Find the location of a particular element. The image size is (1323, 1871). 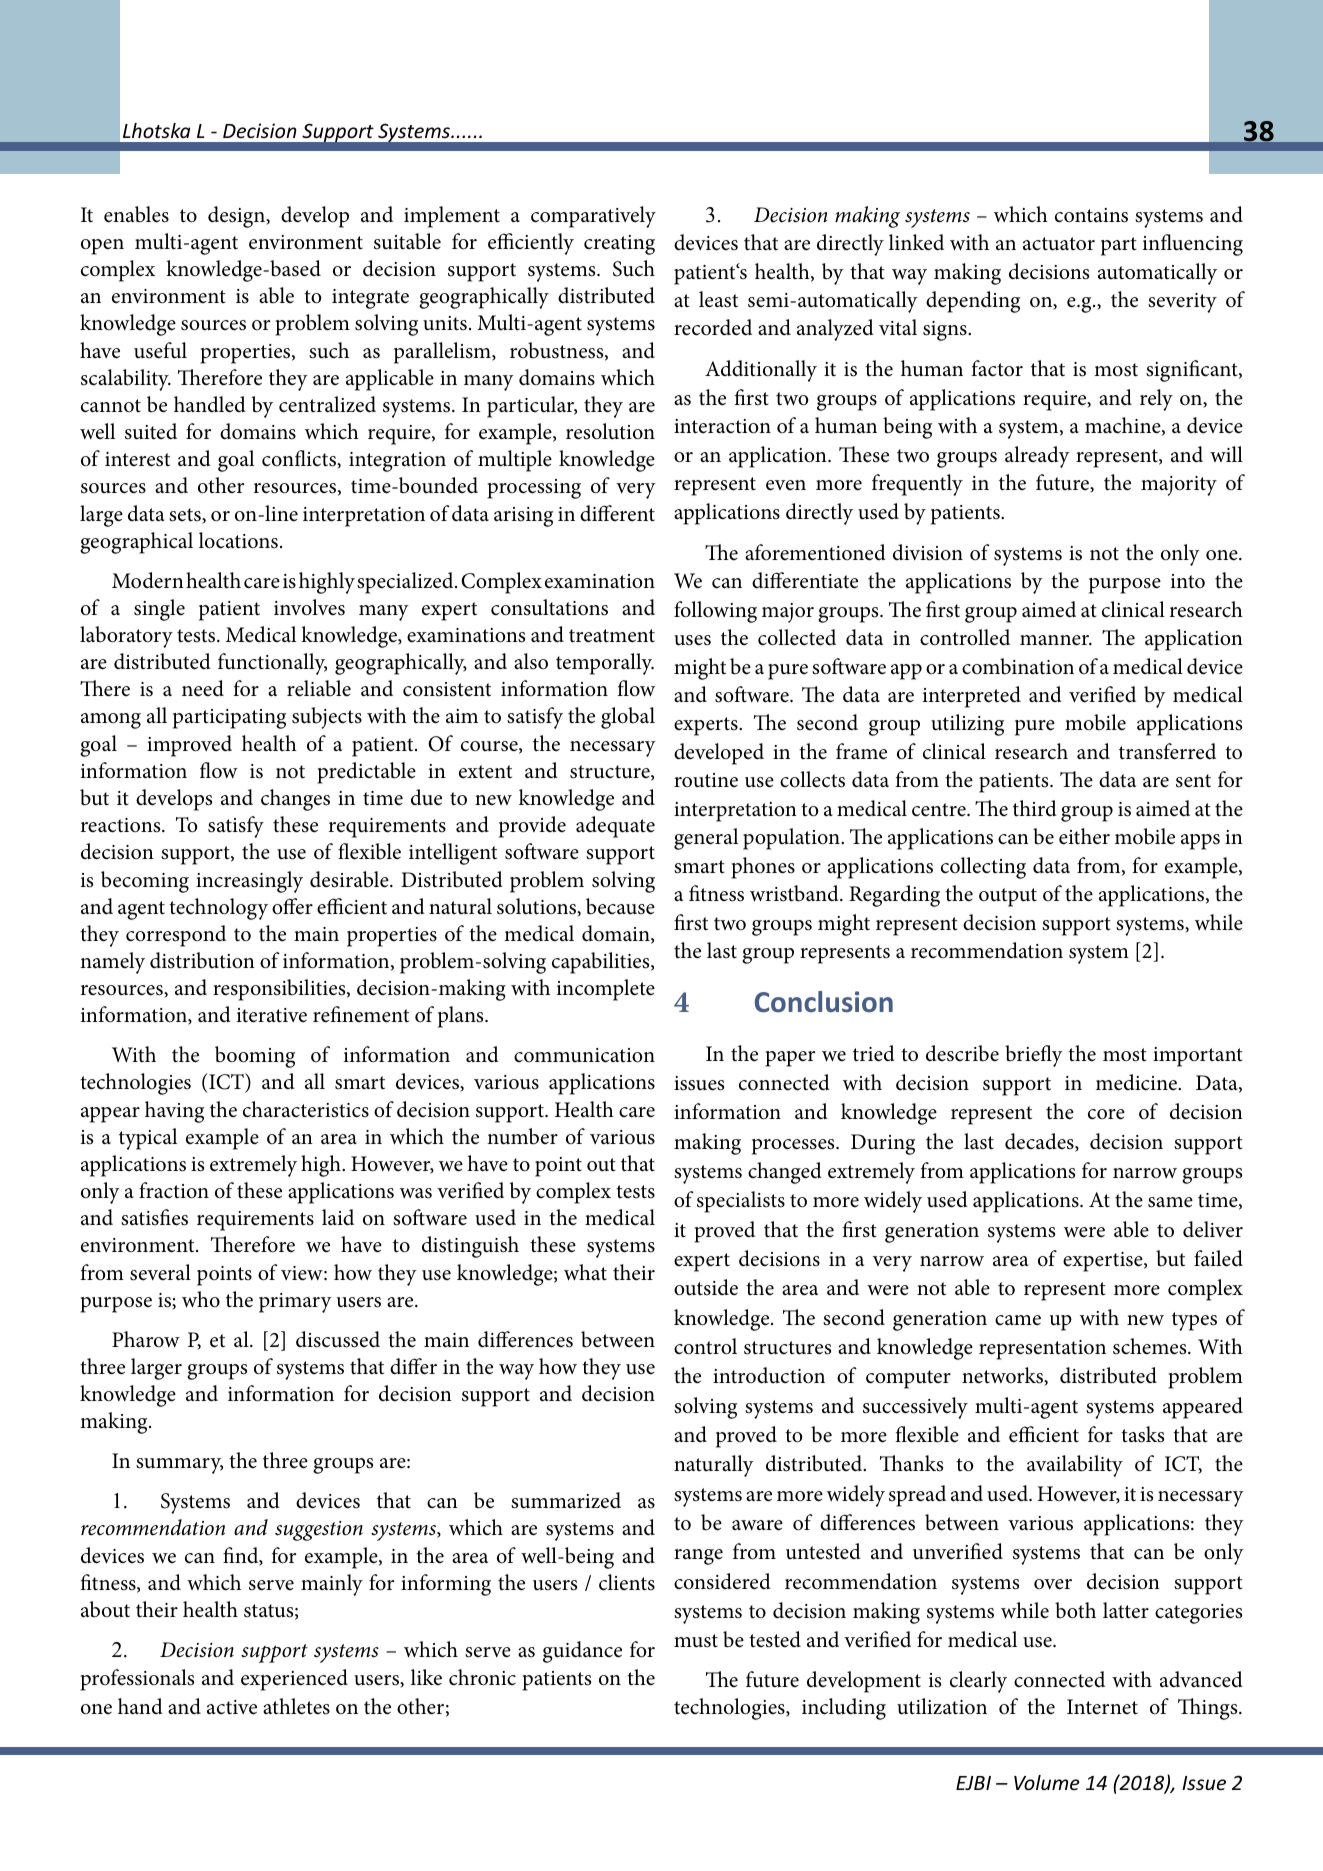

design is located at coordinates (237, 217).
